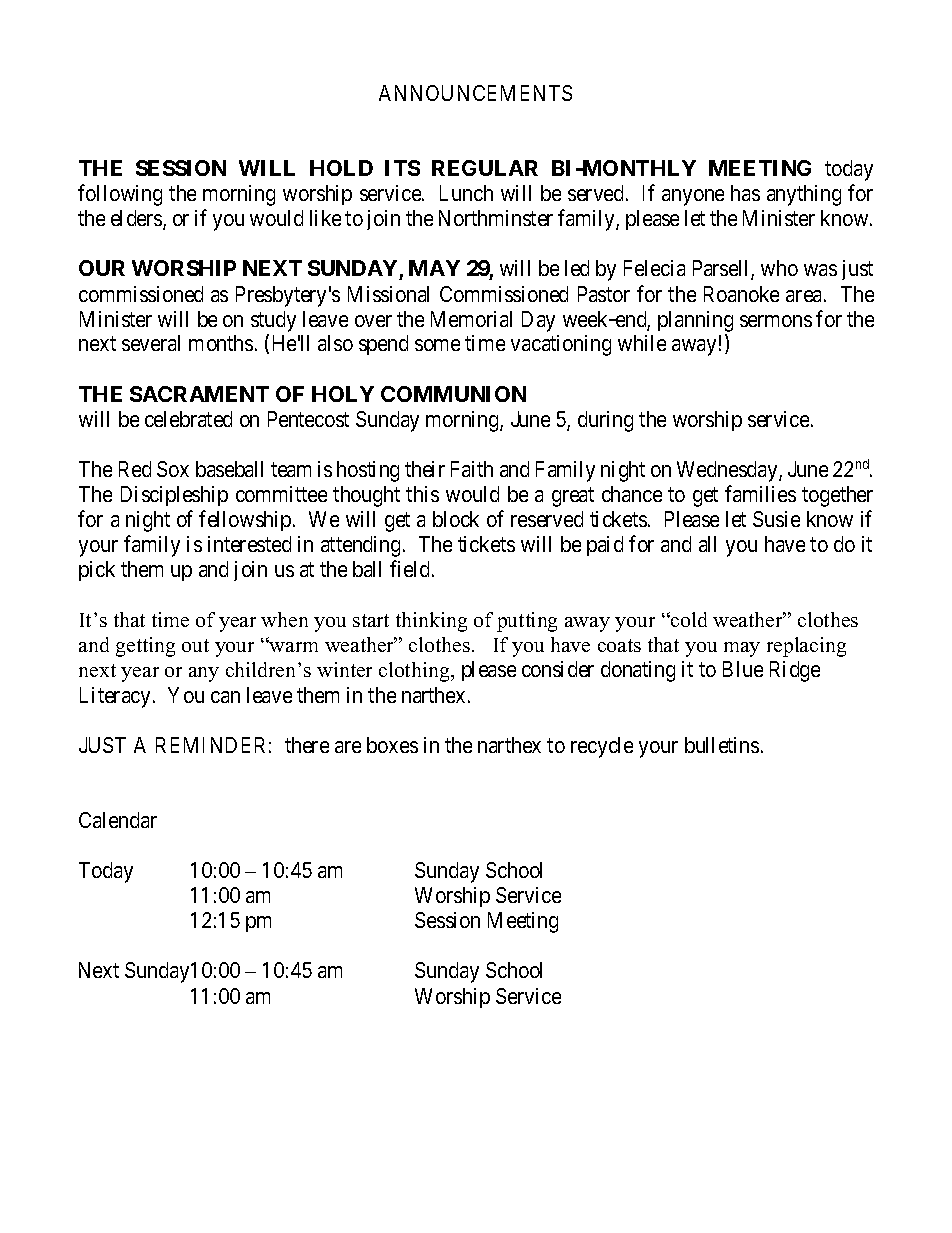  What do you see at coordinates (120, 195) in the screenshot?
I see `following` at bounding box center [120, 195].
